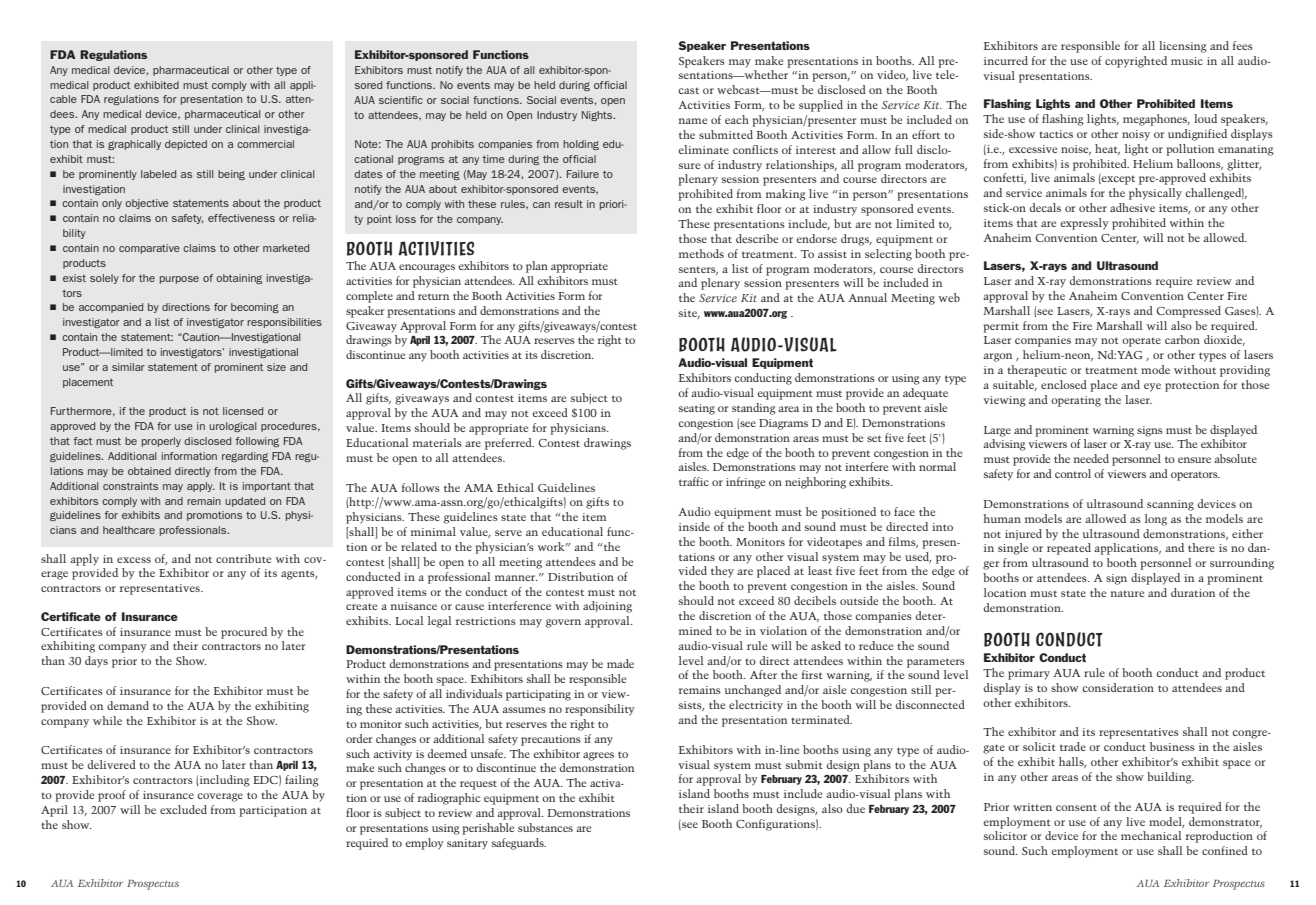 The width and height of the image is (1316, 905). I want to click on expressly, so click(1084, 224).
